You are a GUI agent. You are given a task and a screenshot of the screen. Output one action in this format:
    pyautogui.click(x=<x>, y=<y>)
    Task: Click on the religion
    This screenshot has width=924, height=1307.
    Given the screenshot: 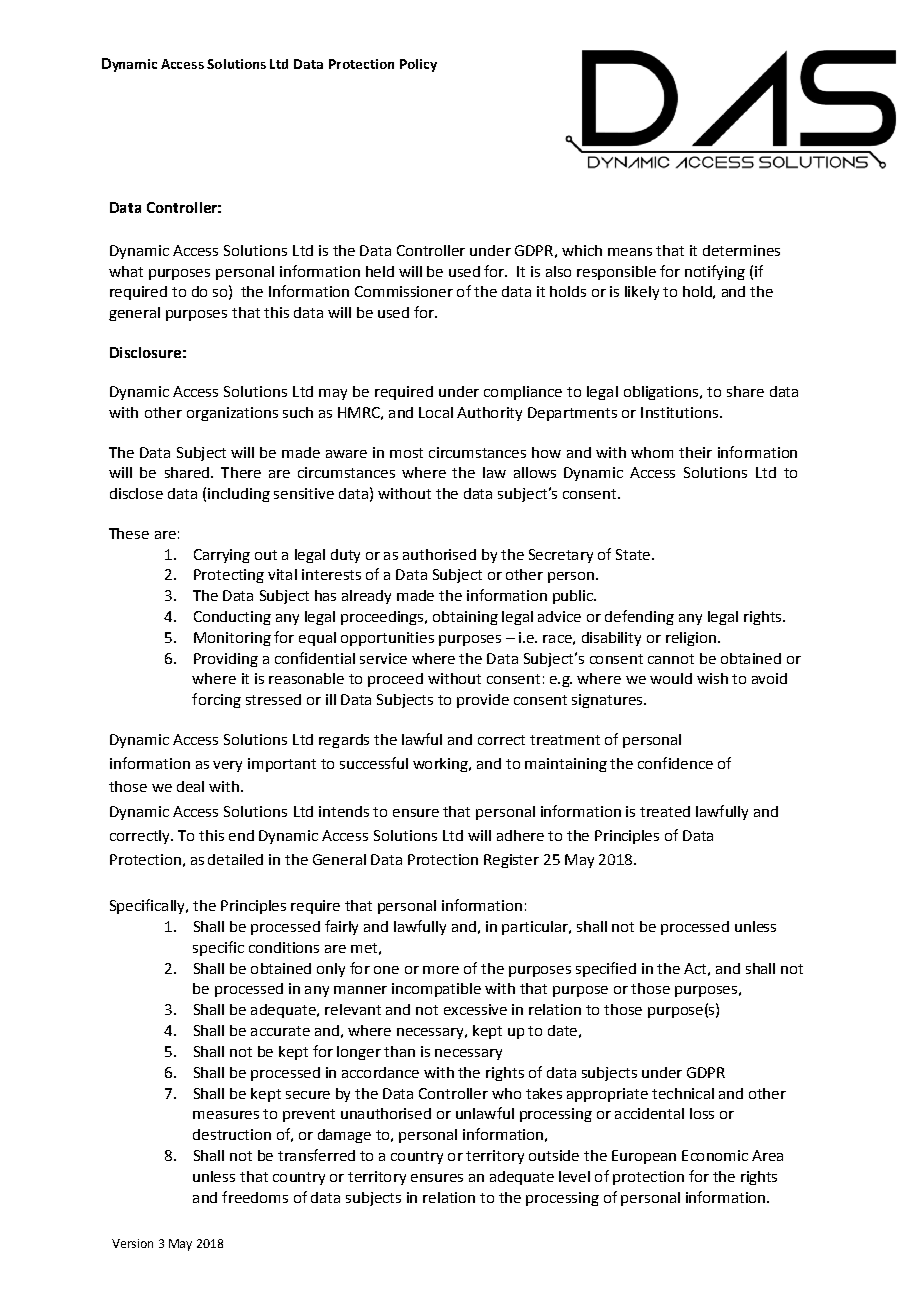 What is the action you would take?
    pyautogui.click(x=691, y=639)
